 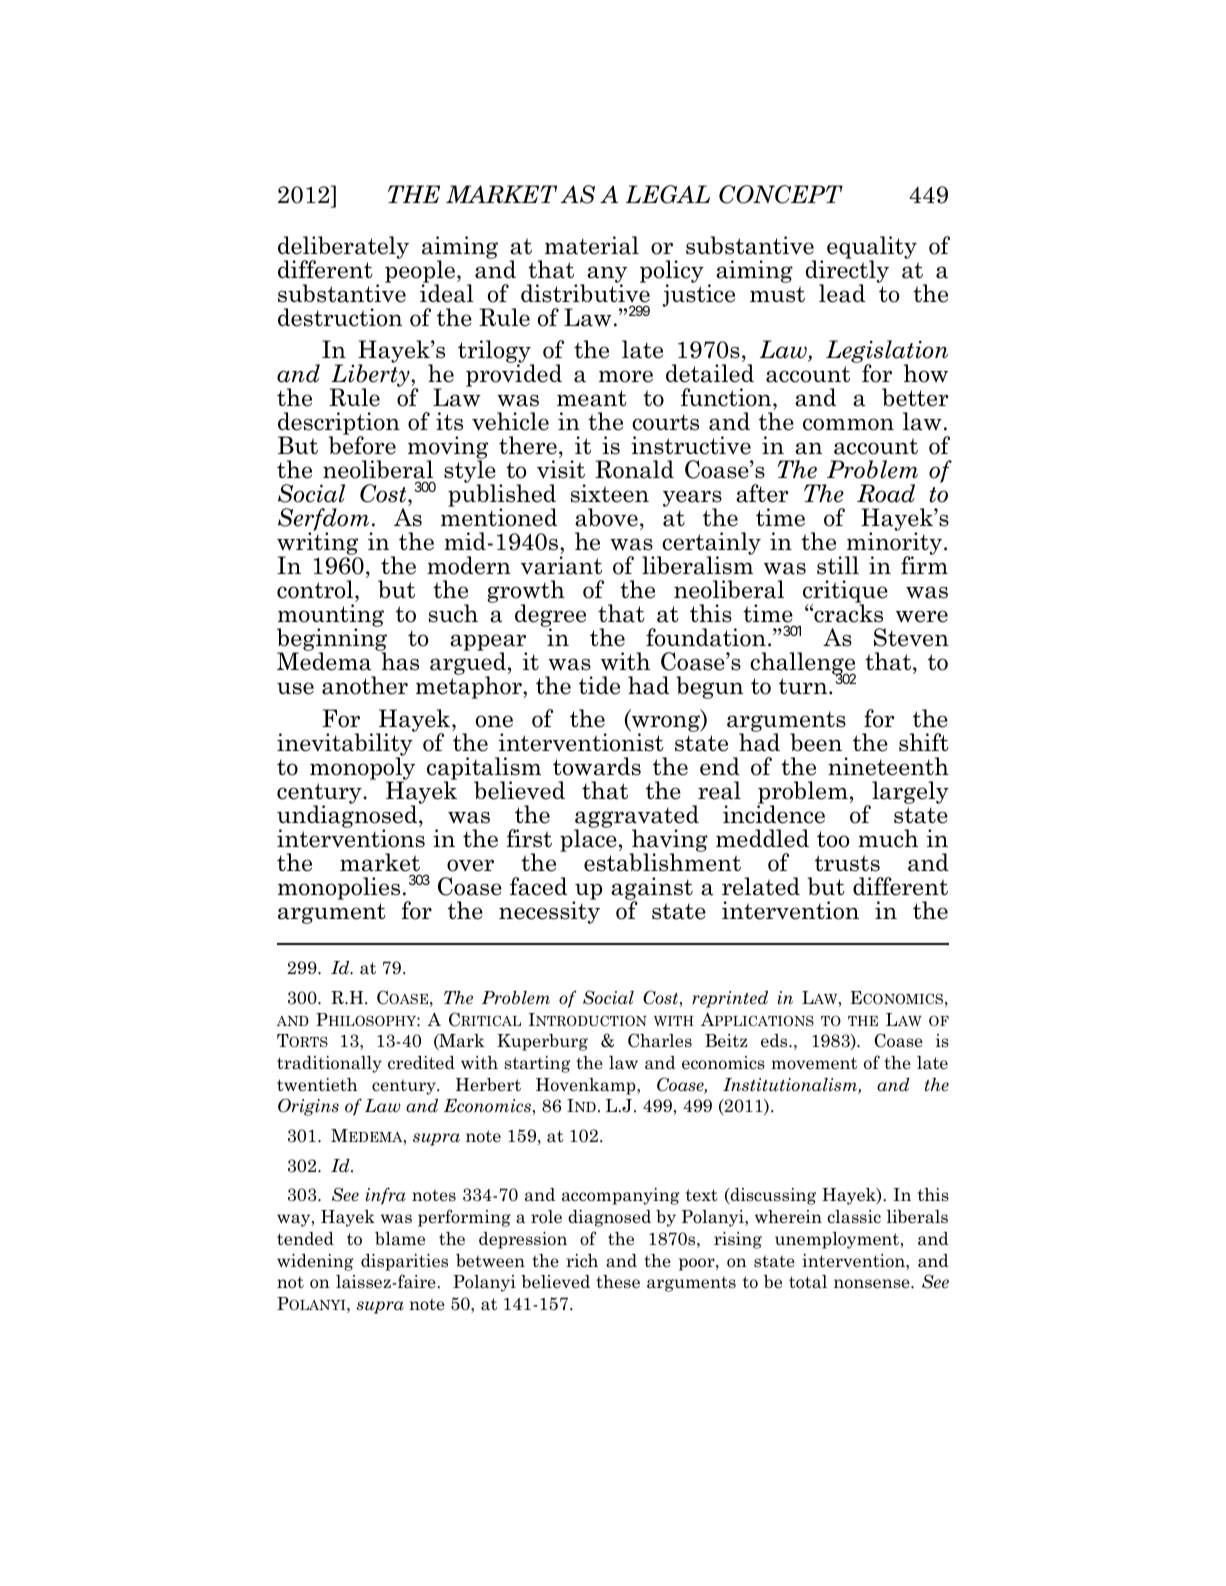 What do you see at coordinates (816, 742) in the document?
I see `been` at bounding box center [816, 742].
